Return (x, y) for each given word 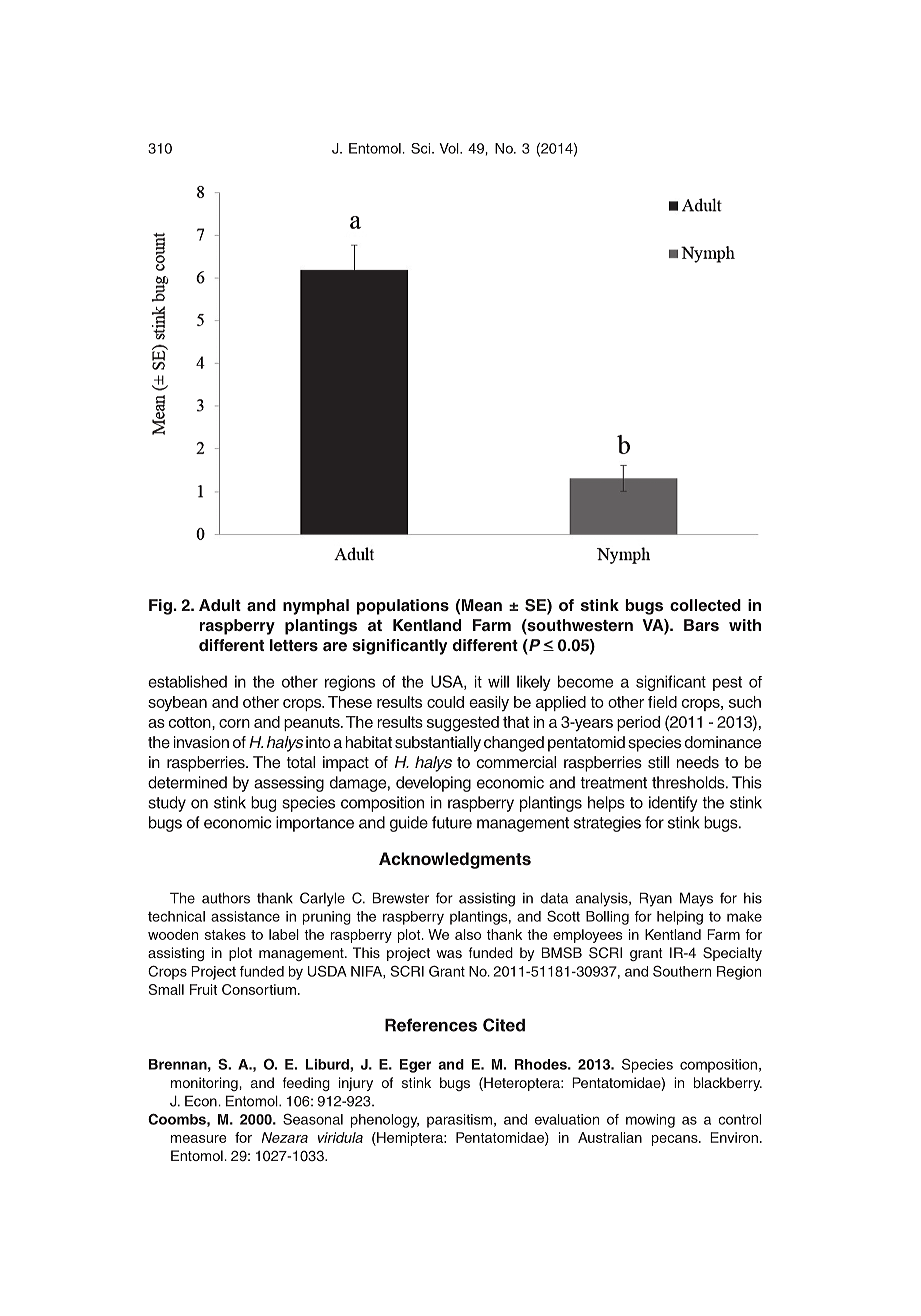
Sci (420, 148)
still (658, 762)
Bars (701, 625)
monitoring (205, 1084)
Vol (450, 148)
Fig (160, 607)
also (468, 934)
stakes (225, 934)
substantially (438, 744)
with (745, 625)
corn (234, 723)
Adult (220, 605)
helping (680, 918)
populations (403, 607)
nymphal (316, 607)
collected (705, 605)
